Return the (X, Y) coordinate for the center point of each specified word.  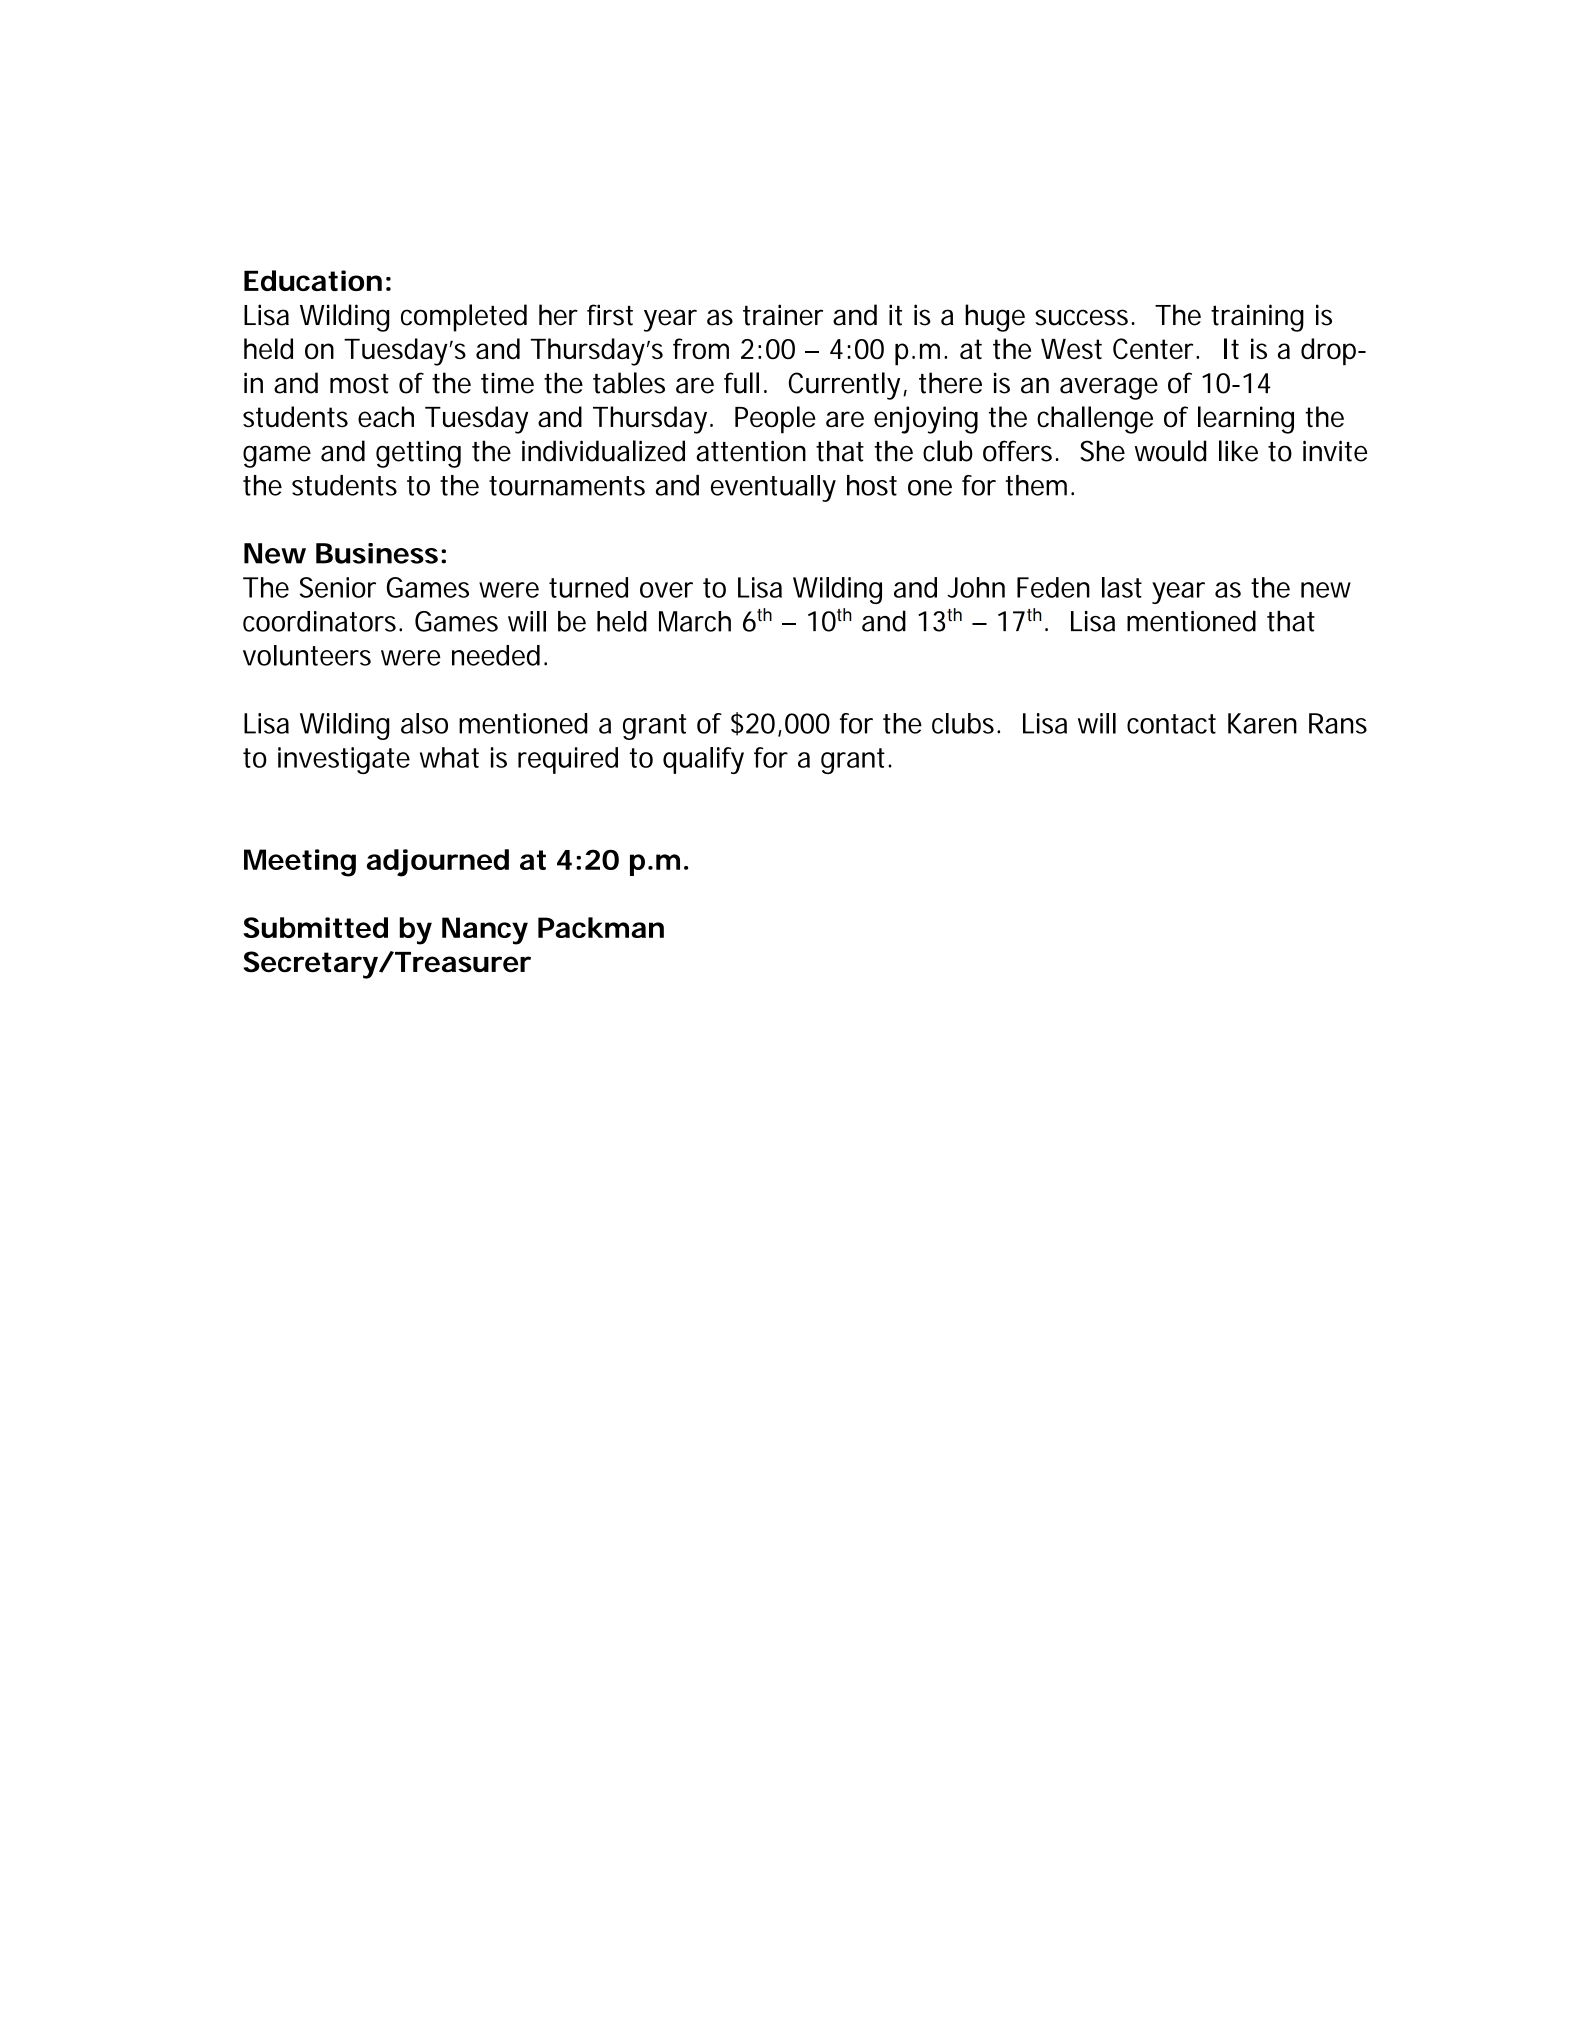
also (424, 723)
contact (1171, 724)
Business (377, 553)
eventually (773, 488)
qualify (703, 760)
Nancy (485, 931)
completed (464, 318)
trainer (783, 315)
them (1036, 485)
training (1257, 318)
